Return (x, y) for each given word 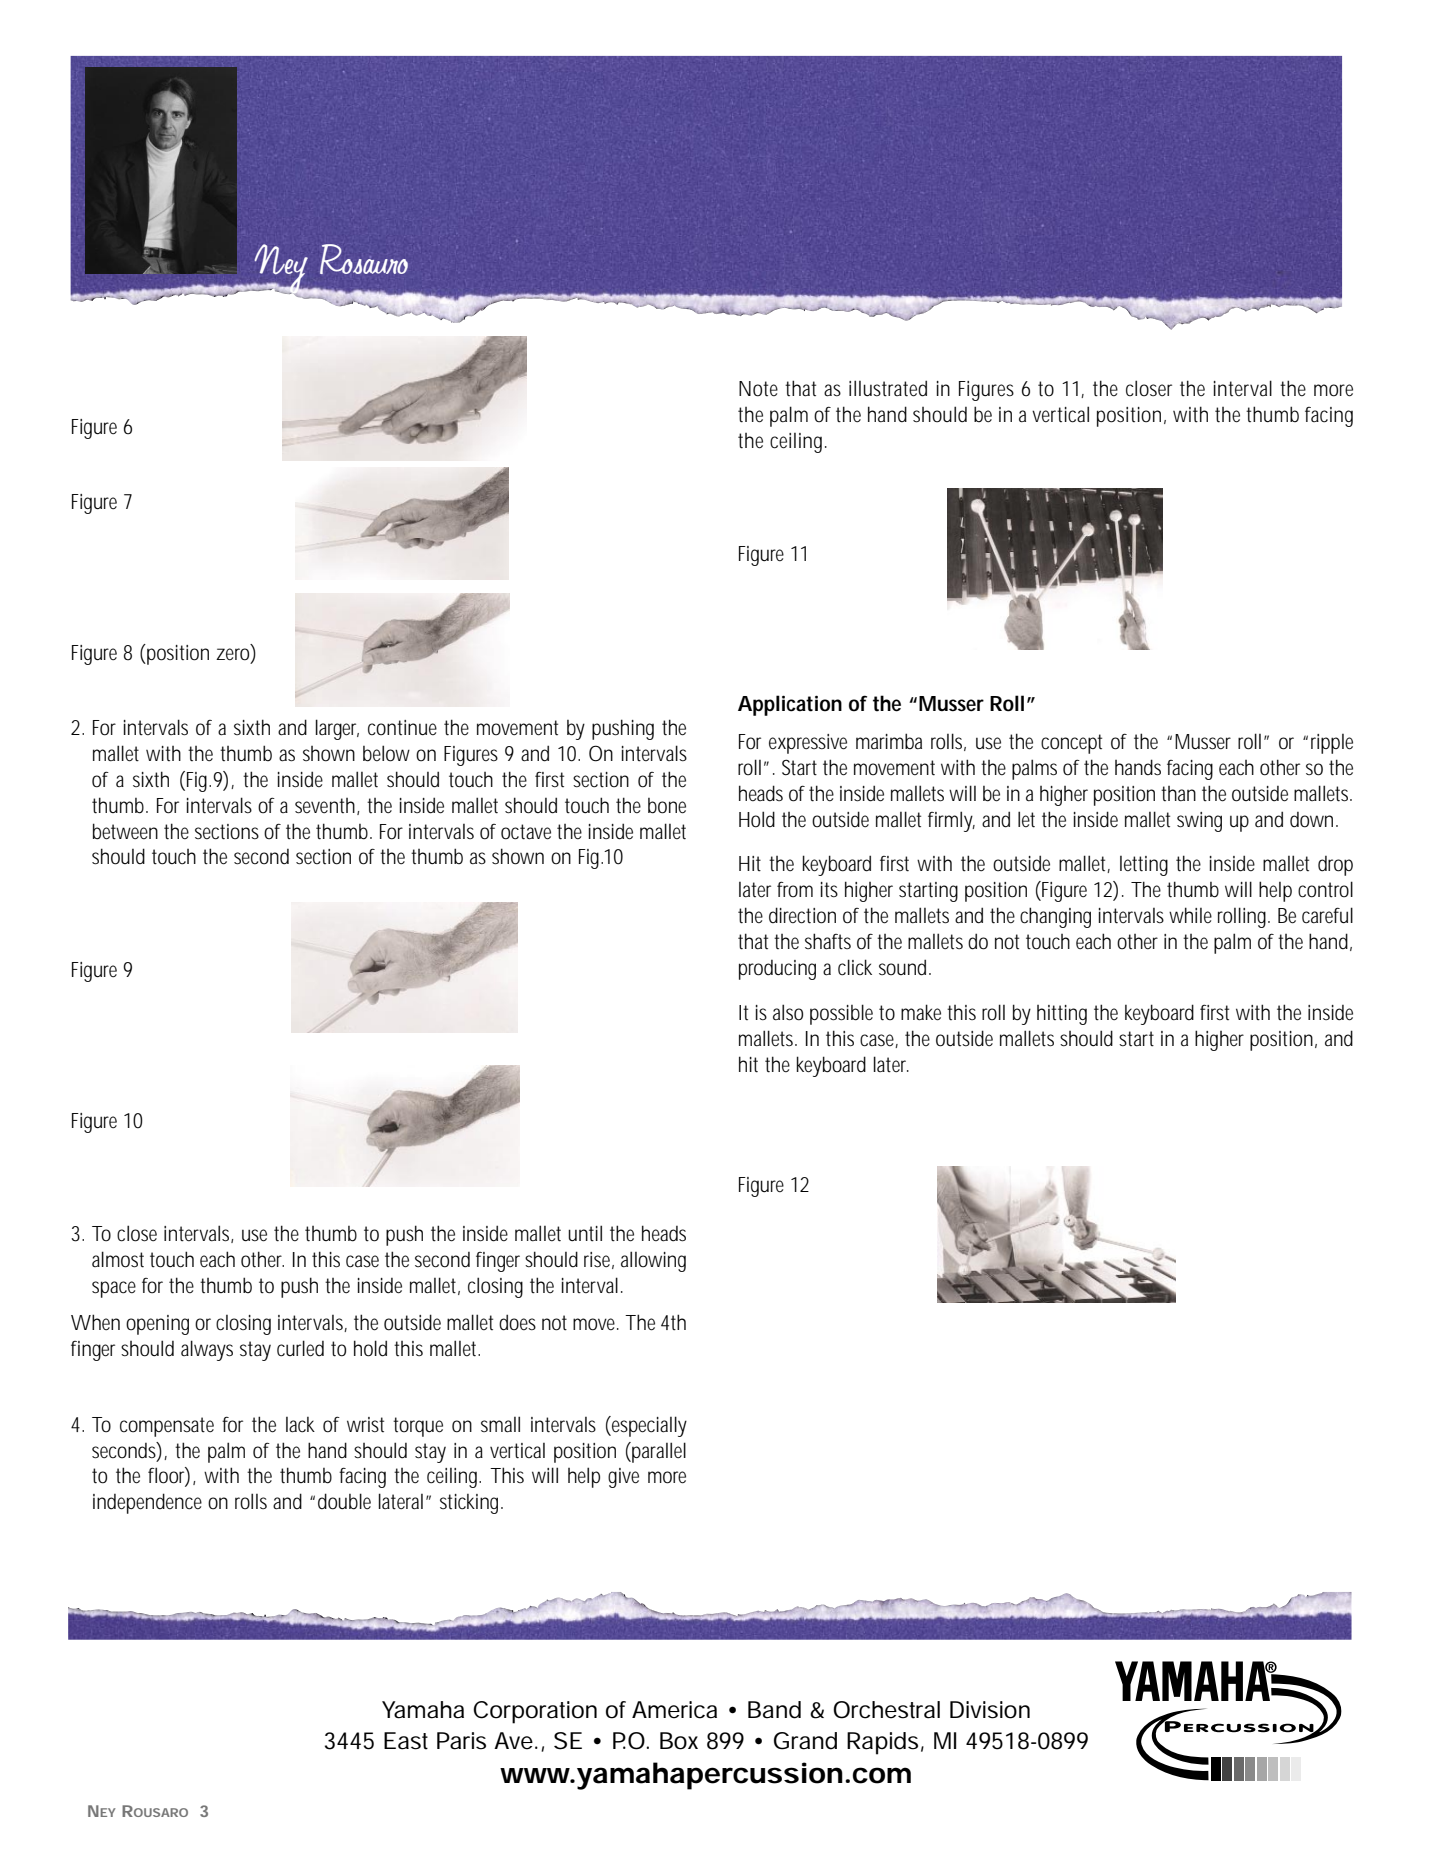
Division (990, 1710)
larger (337, 729)
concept (1071, 744)
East (406, 1741)
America (674, 1710)
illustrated (888, 388)
